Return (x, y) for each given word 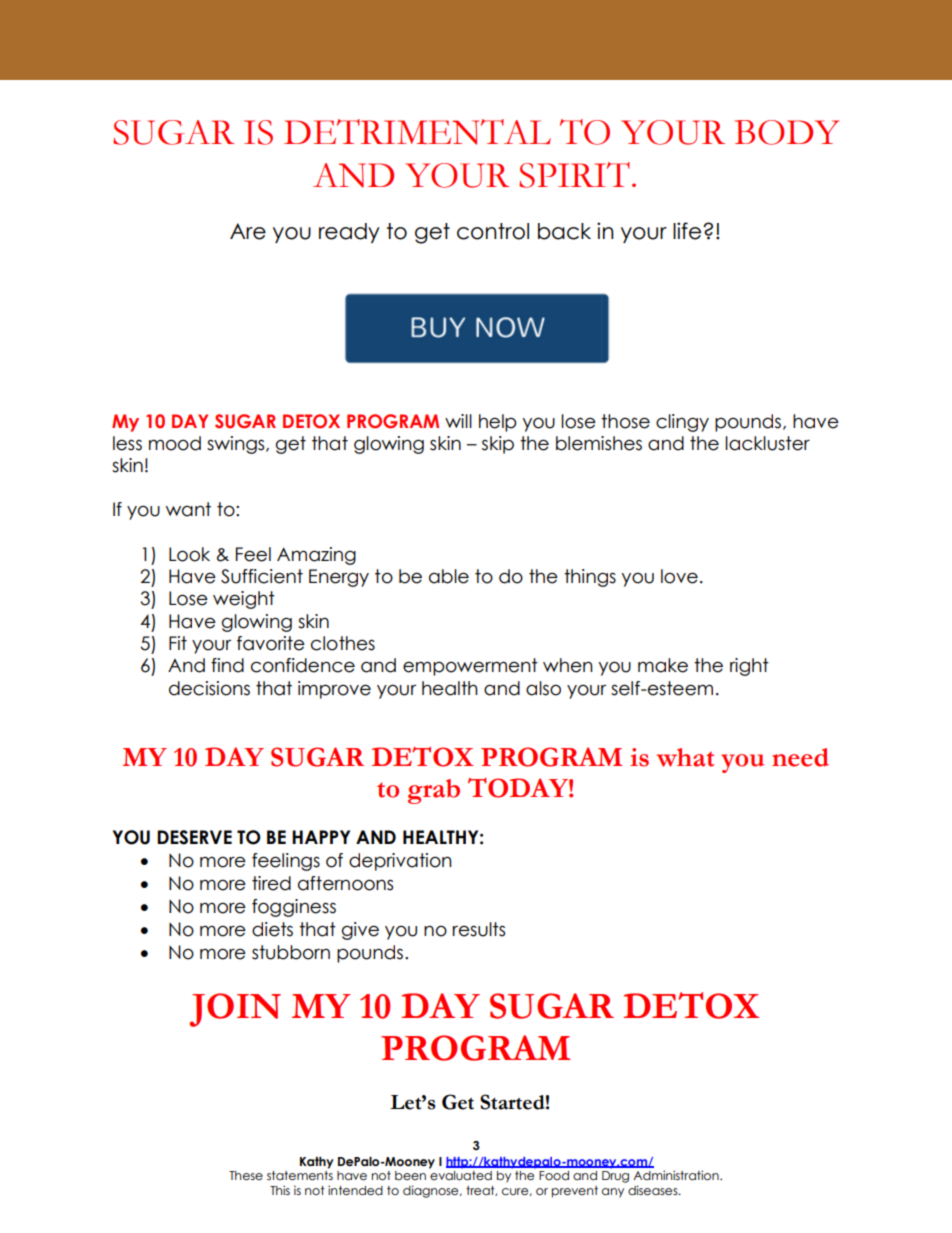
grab (434, 791)
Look (189, 554)
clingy (682, 423)
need (800, 757)
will (458, 421)
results (479, 929)
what (685, 757)
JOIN (235, 1010)
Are (248, 231)
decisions (209, 688)
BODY (787, 132)
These (246, 1175)
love (679, 576)
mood (175, 443)
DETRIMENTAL (417, 132)
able (449, 576)
